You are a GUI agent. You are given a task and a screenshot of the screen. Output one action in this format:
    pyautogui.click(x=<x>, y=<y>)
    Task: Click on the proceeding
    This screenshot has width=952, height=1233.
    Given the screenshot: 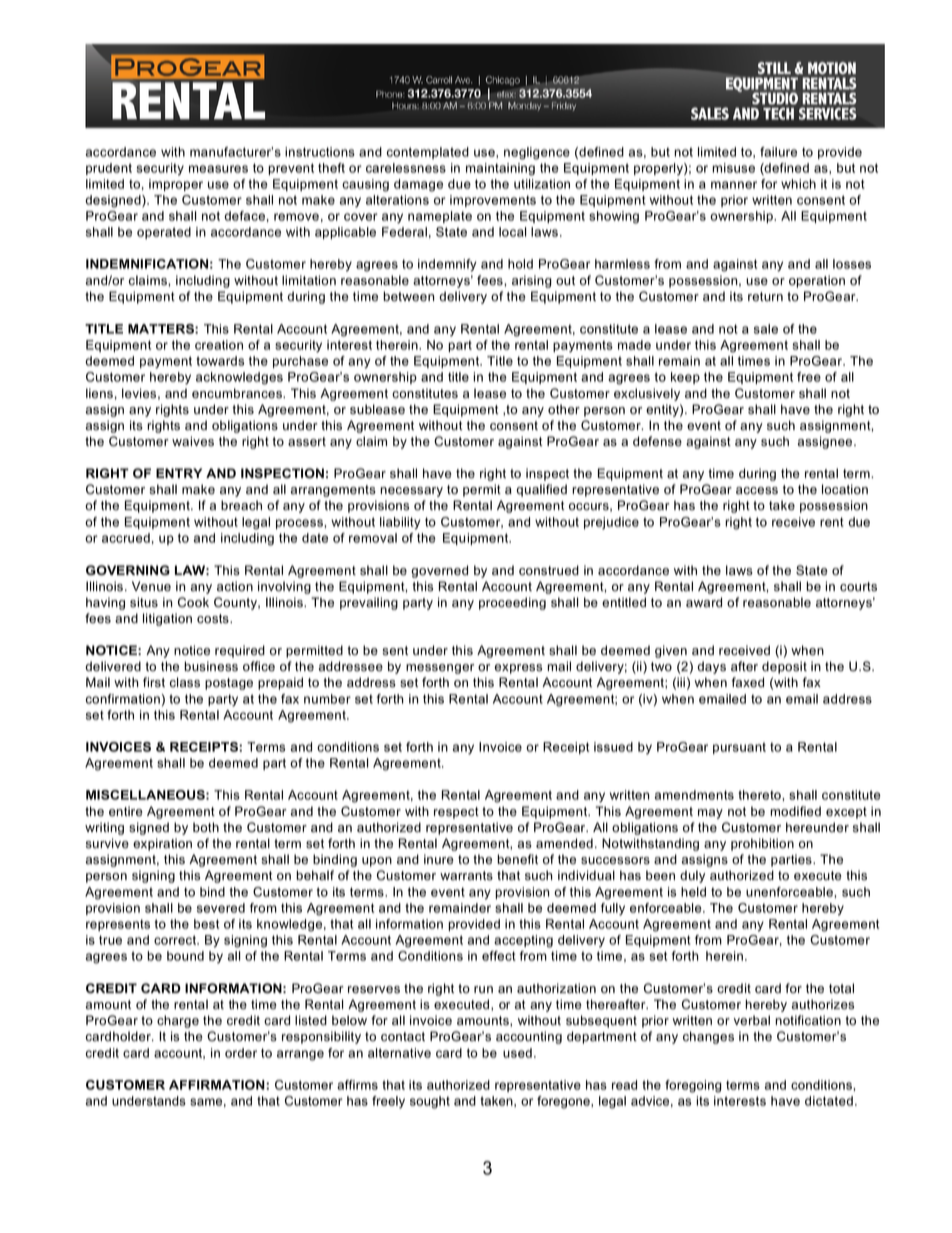 What is the action you would take?
    pyautogui.click(x=512, y=603)
